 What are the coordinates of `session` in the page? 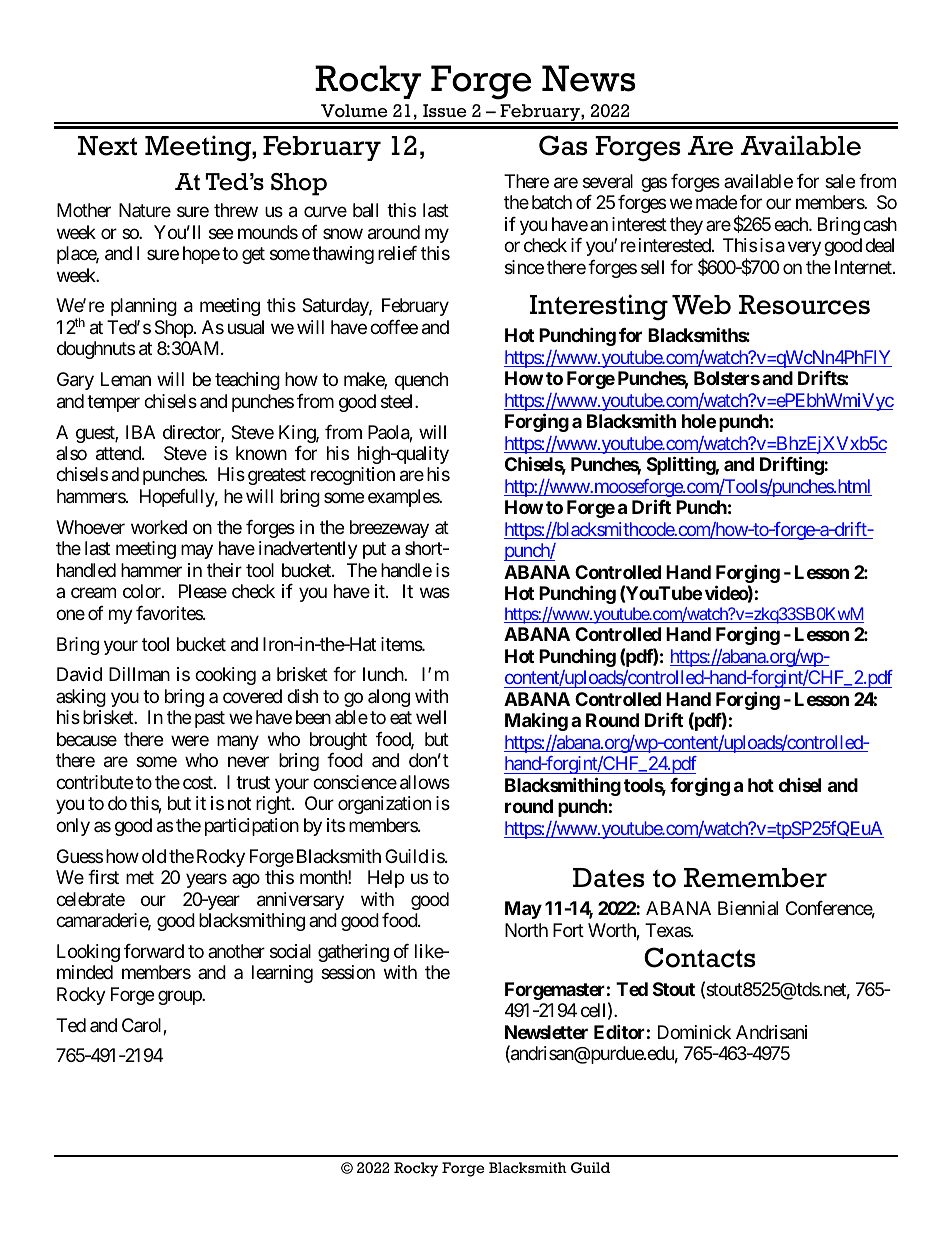 It's located at (348, 972).
